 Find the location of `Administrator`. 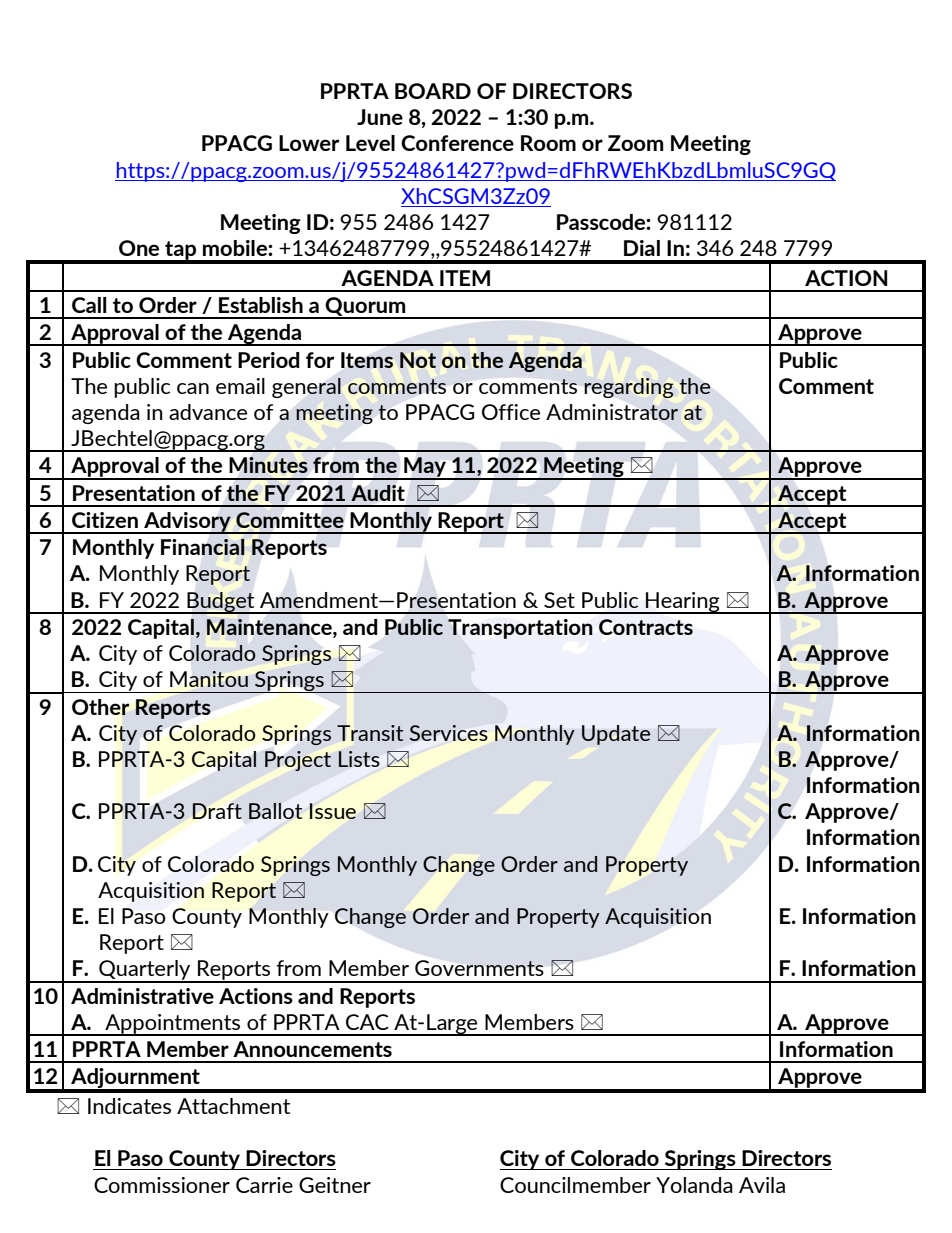

Administrator is located at coordinates (612, 412).
